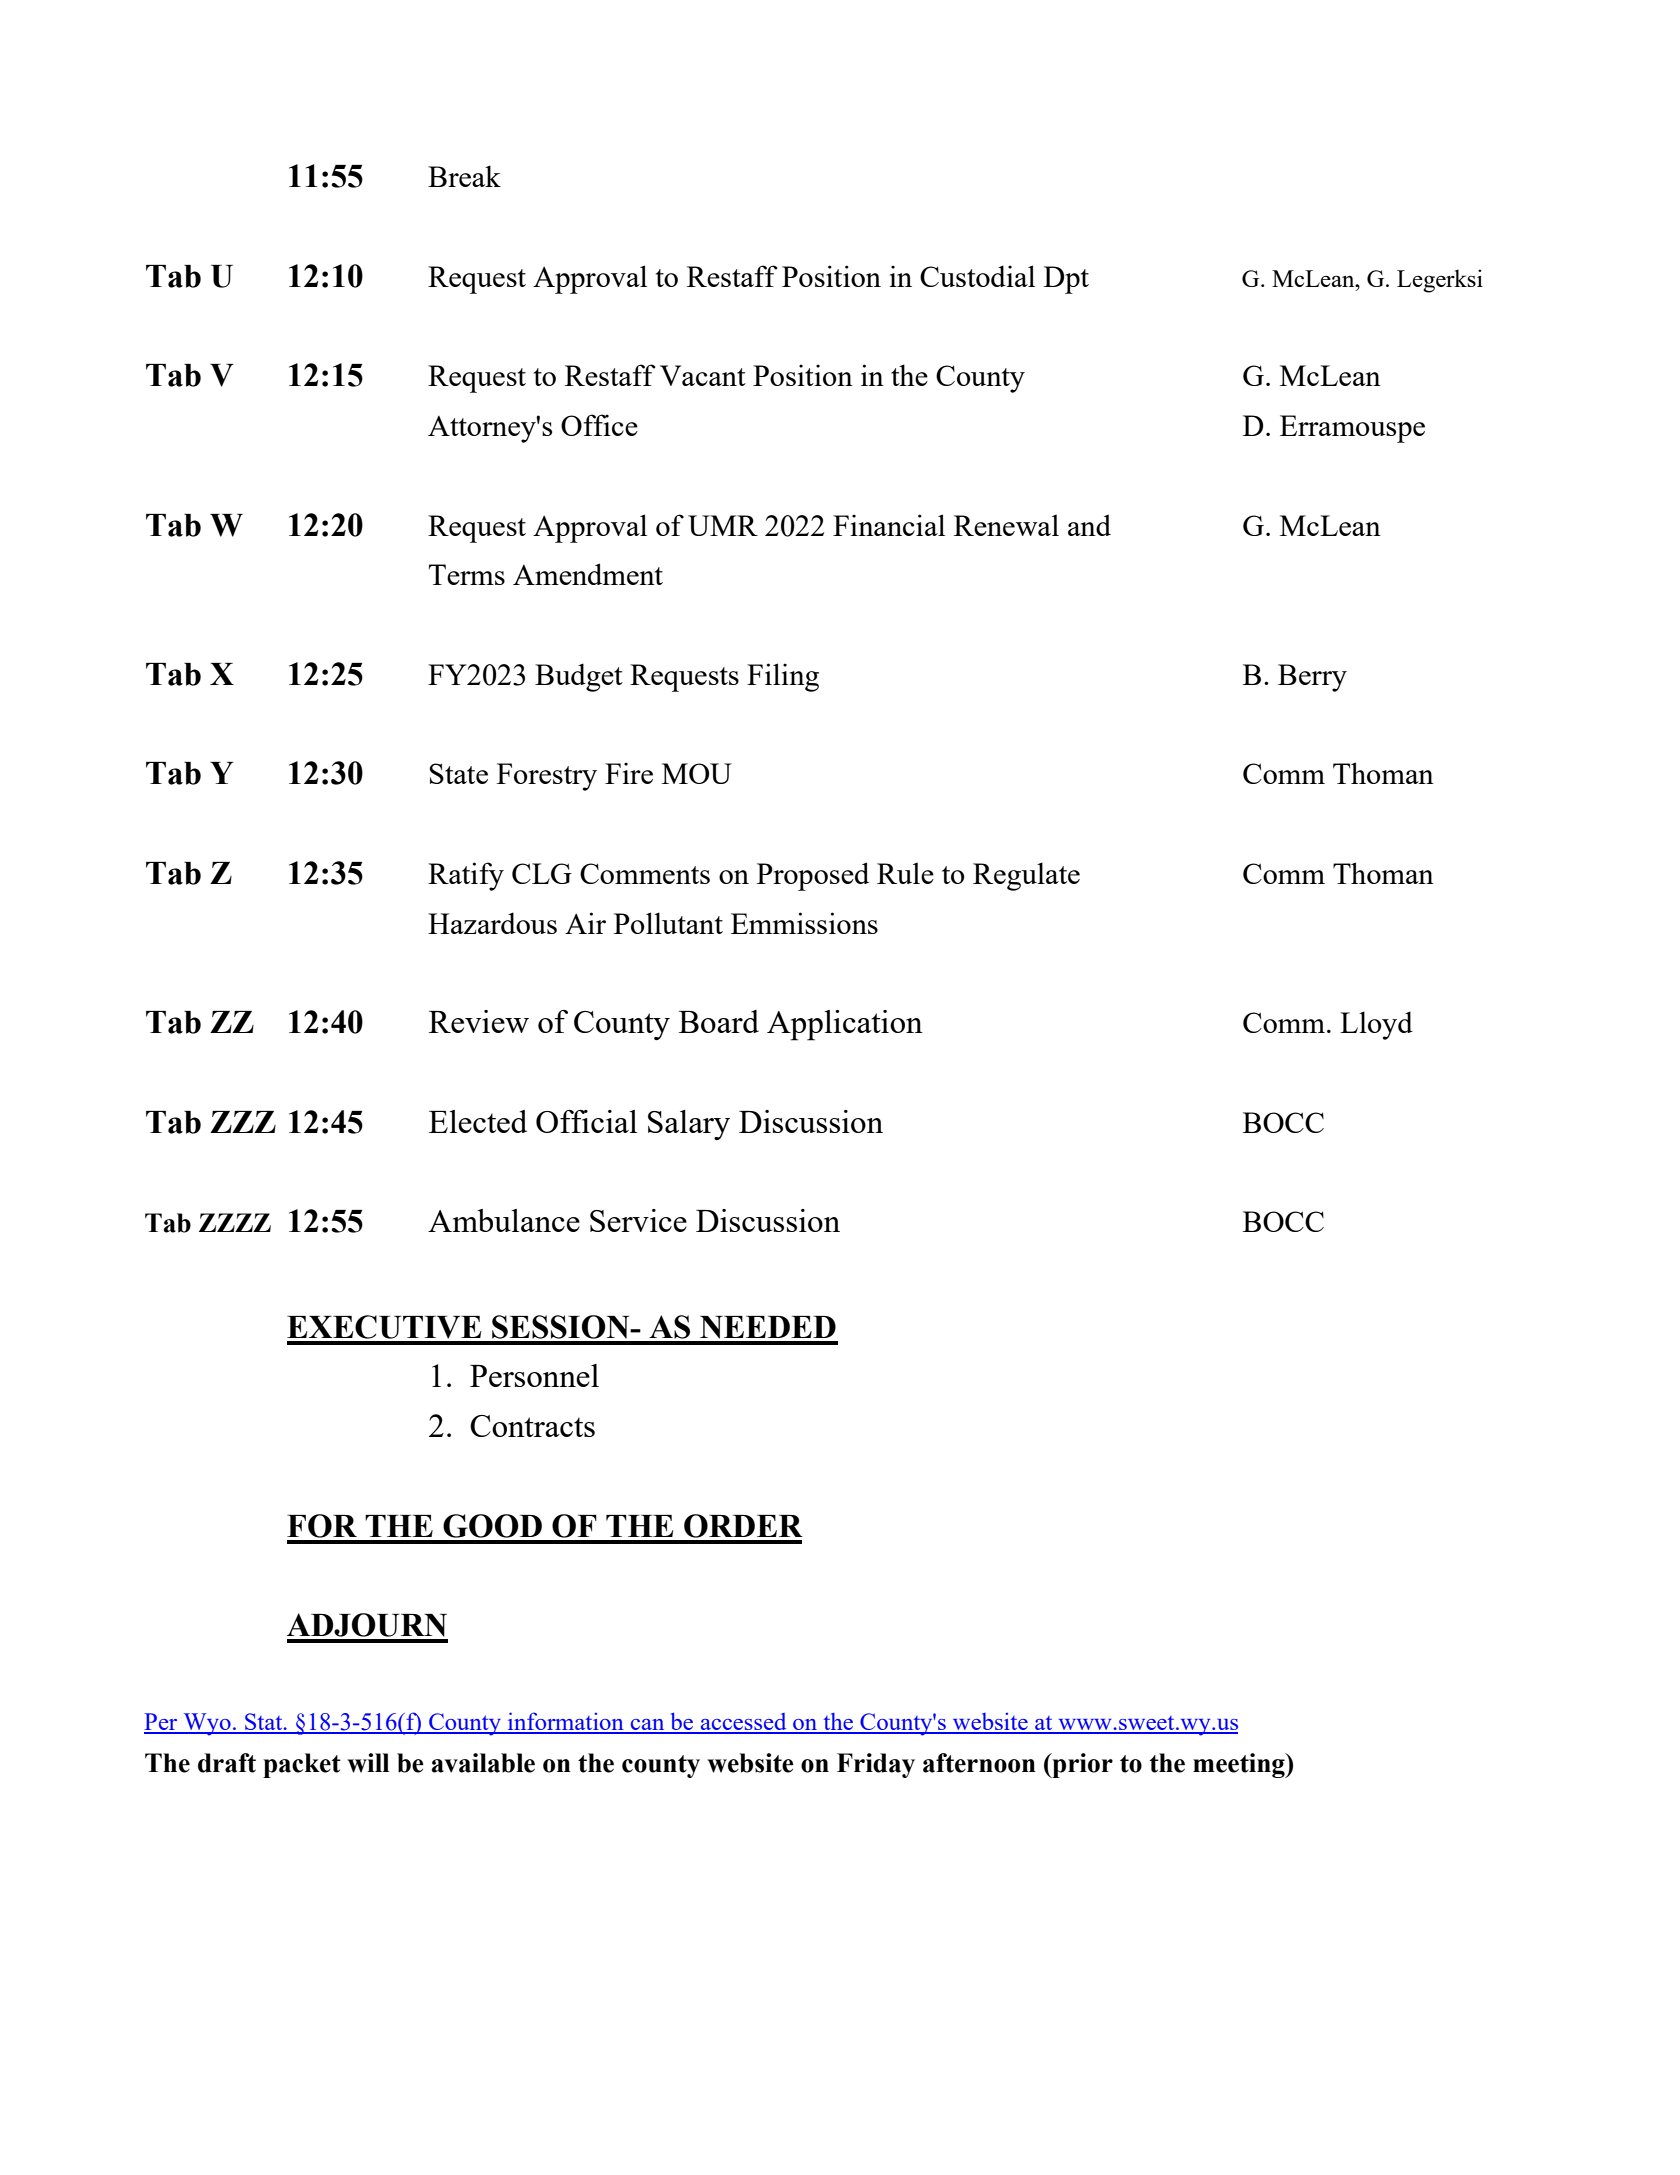 This screenshot has width=1680, height=2175. What do you see at coordinates (845, 1025) in the screenshot?
I see `Application` at bounding box center [845, 1025].
